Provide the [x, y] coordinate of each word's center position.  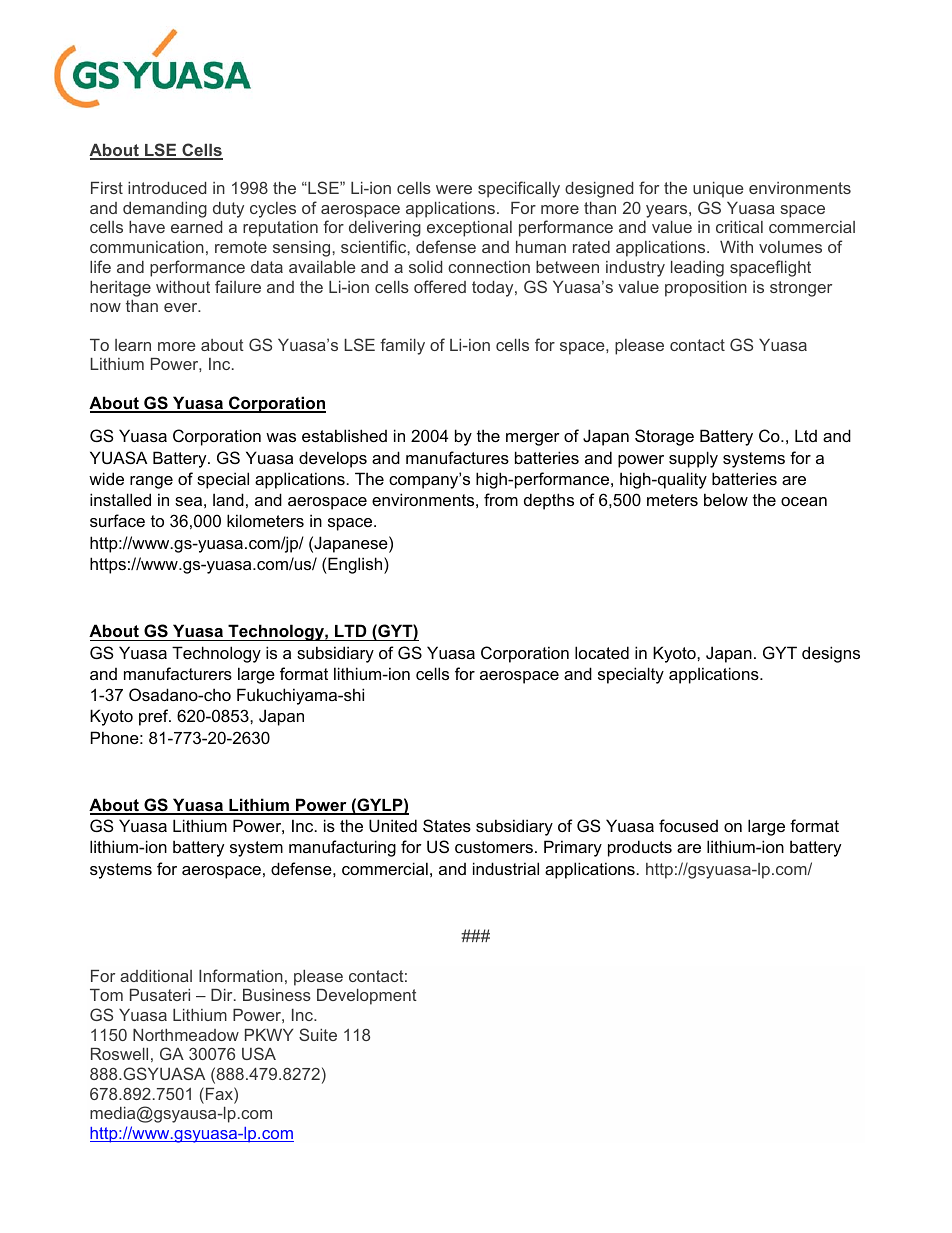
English [355, 565]
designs [831, 654]
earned [196, 227]
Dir [223, 995]
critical [739, 227]
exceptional [469, 229]
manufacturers [178, 673]
